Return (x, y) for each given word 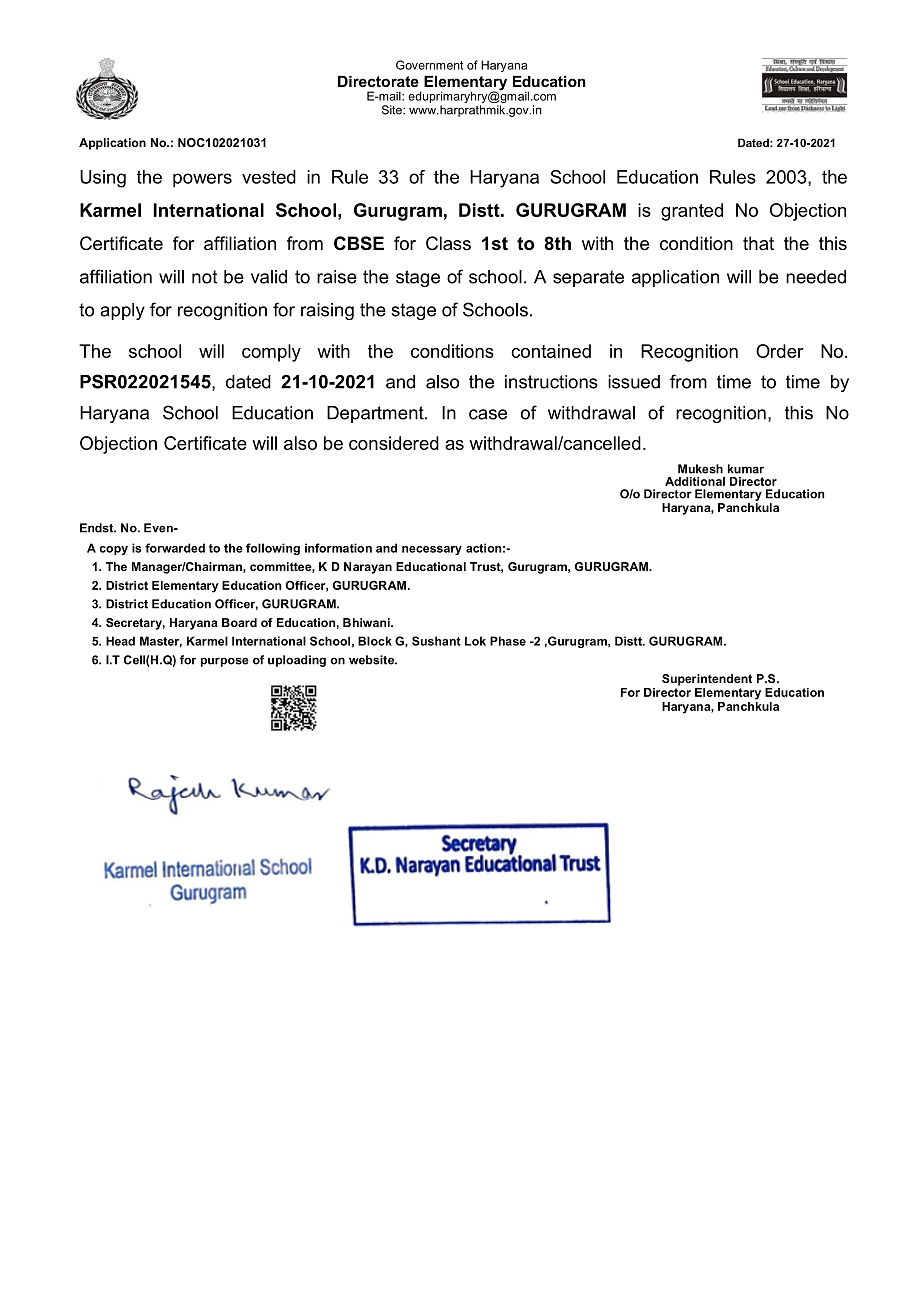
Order (780, 351)
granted (692, 212)
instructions (551, 382)
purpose (225, 662)
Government (429, 65)
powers (202, 180)
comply (271, 353)
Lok (475, 641)
